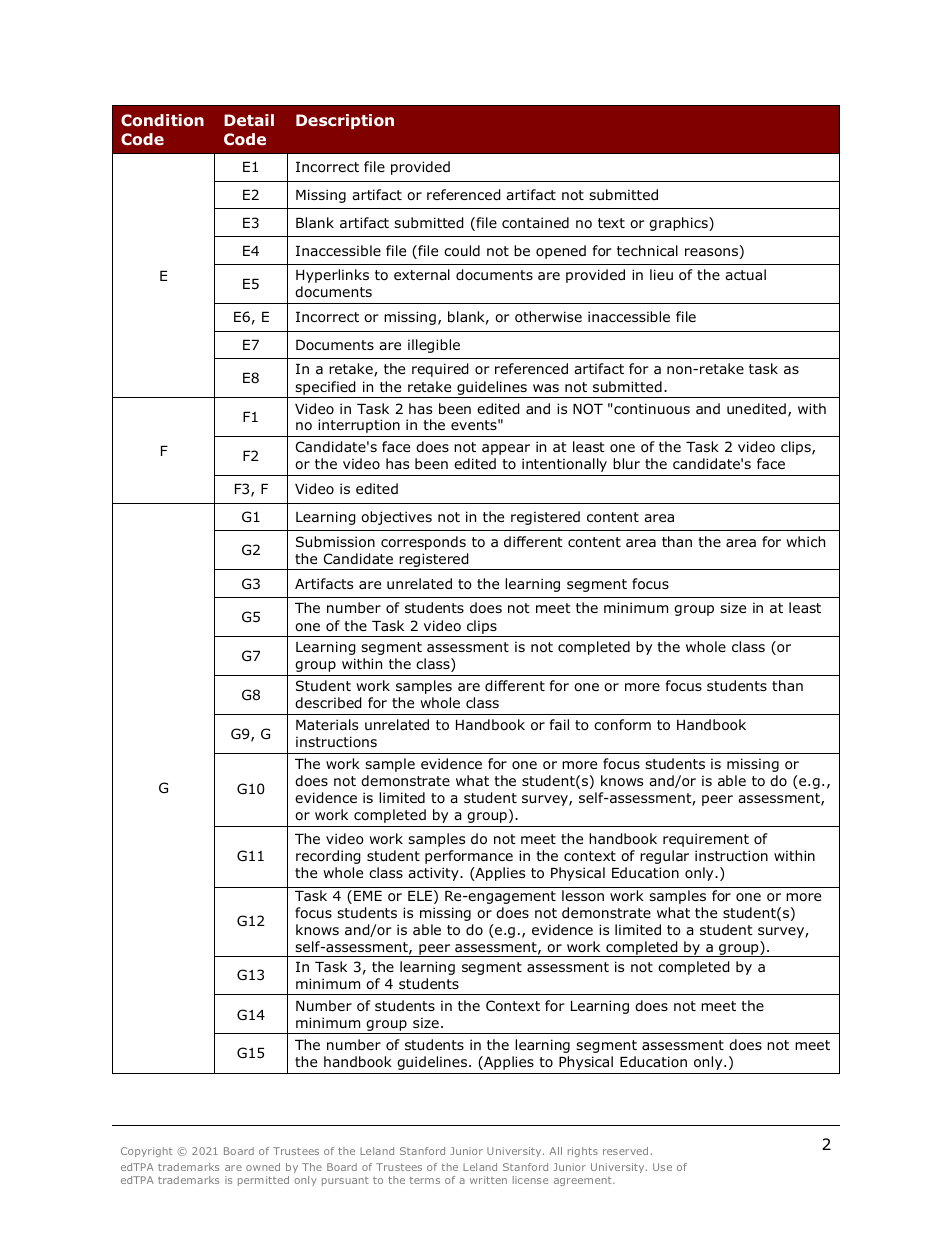 The width and height of the page is (952, 1233). Describe the element at coordinates (706, 840) in the page. I see `requirement` at that location.
